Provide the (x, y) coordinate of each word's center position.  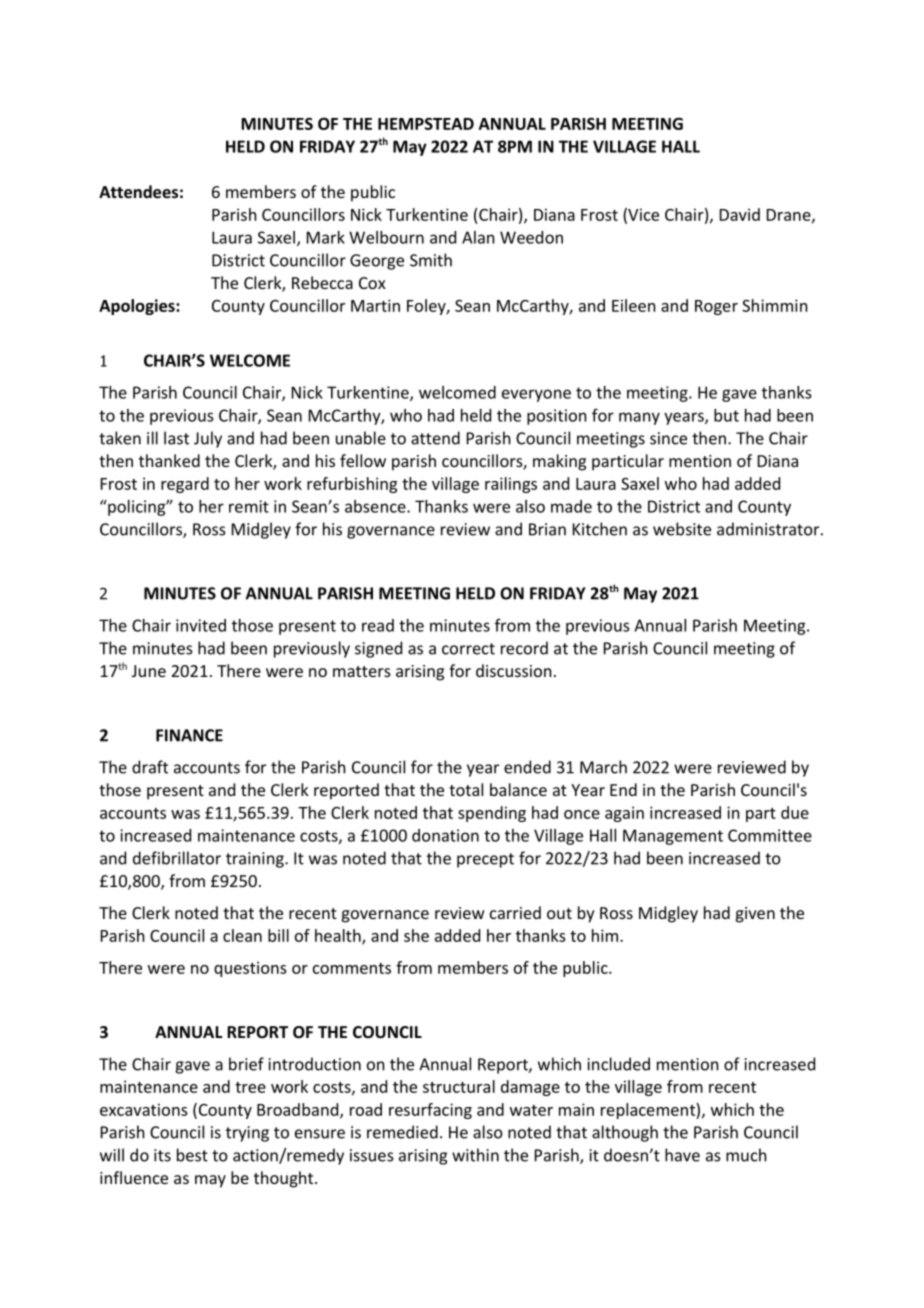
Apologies (138, 307)
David (740, 214)
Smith (431, 260)
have (682, 1155)
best (192, 1155)
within (475, 1155)
